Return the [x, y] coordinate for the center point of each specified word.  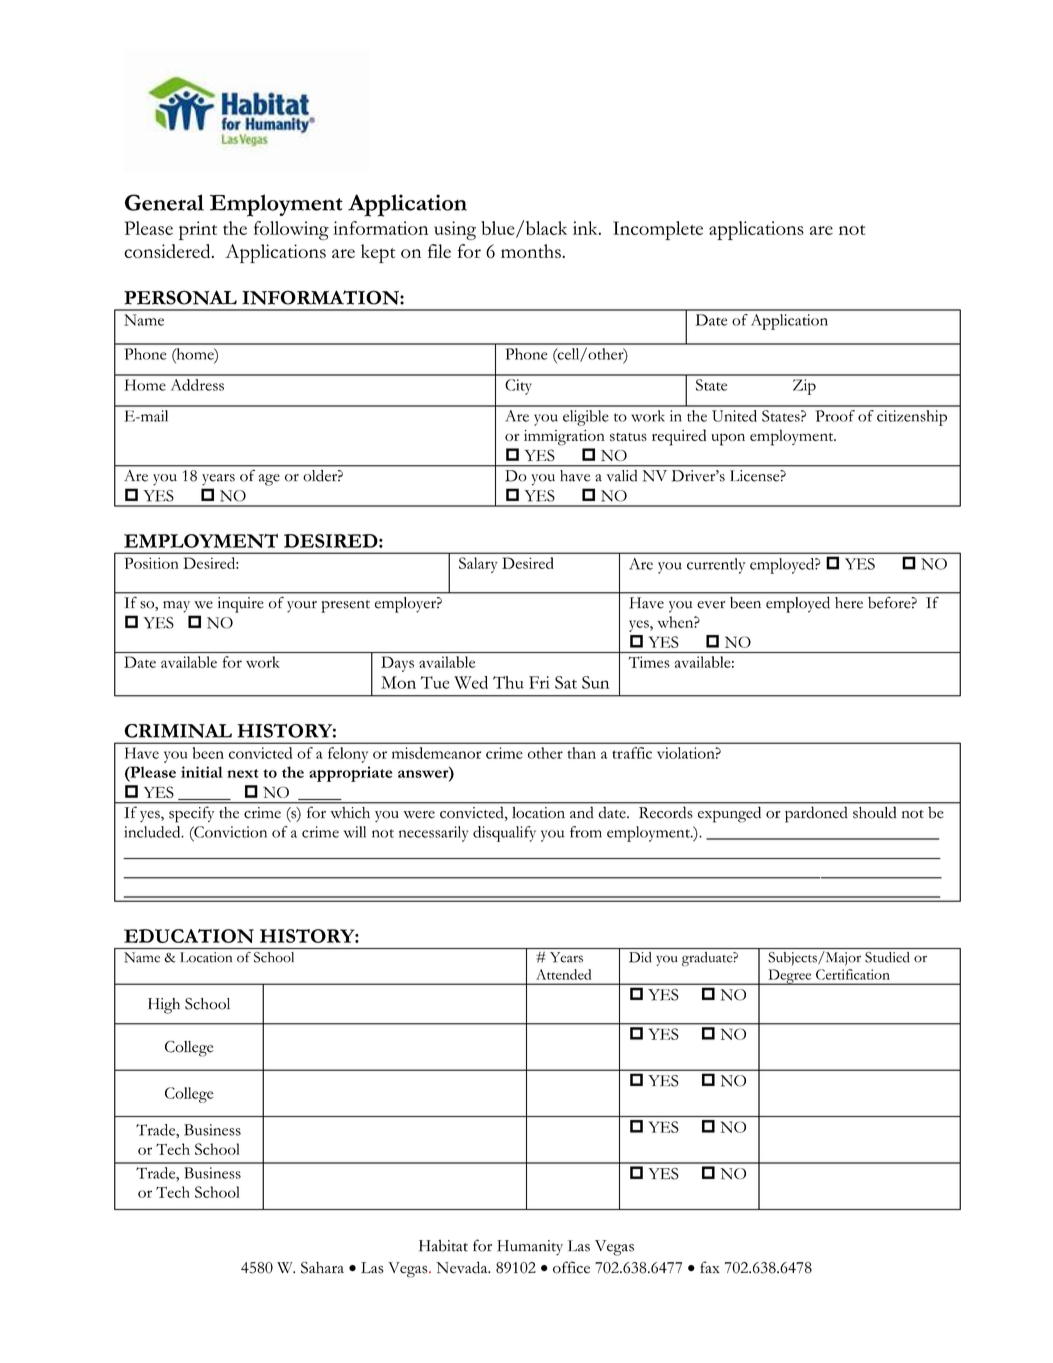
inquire [241, 605]
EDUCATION [189, 936]
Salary [478, 565]
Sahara [322, 1268]
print [198, 230]
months [531, 251]
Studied [887, 957]
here [849, 602]
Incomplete [658, 230]
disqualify [504, 834]
